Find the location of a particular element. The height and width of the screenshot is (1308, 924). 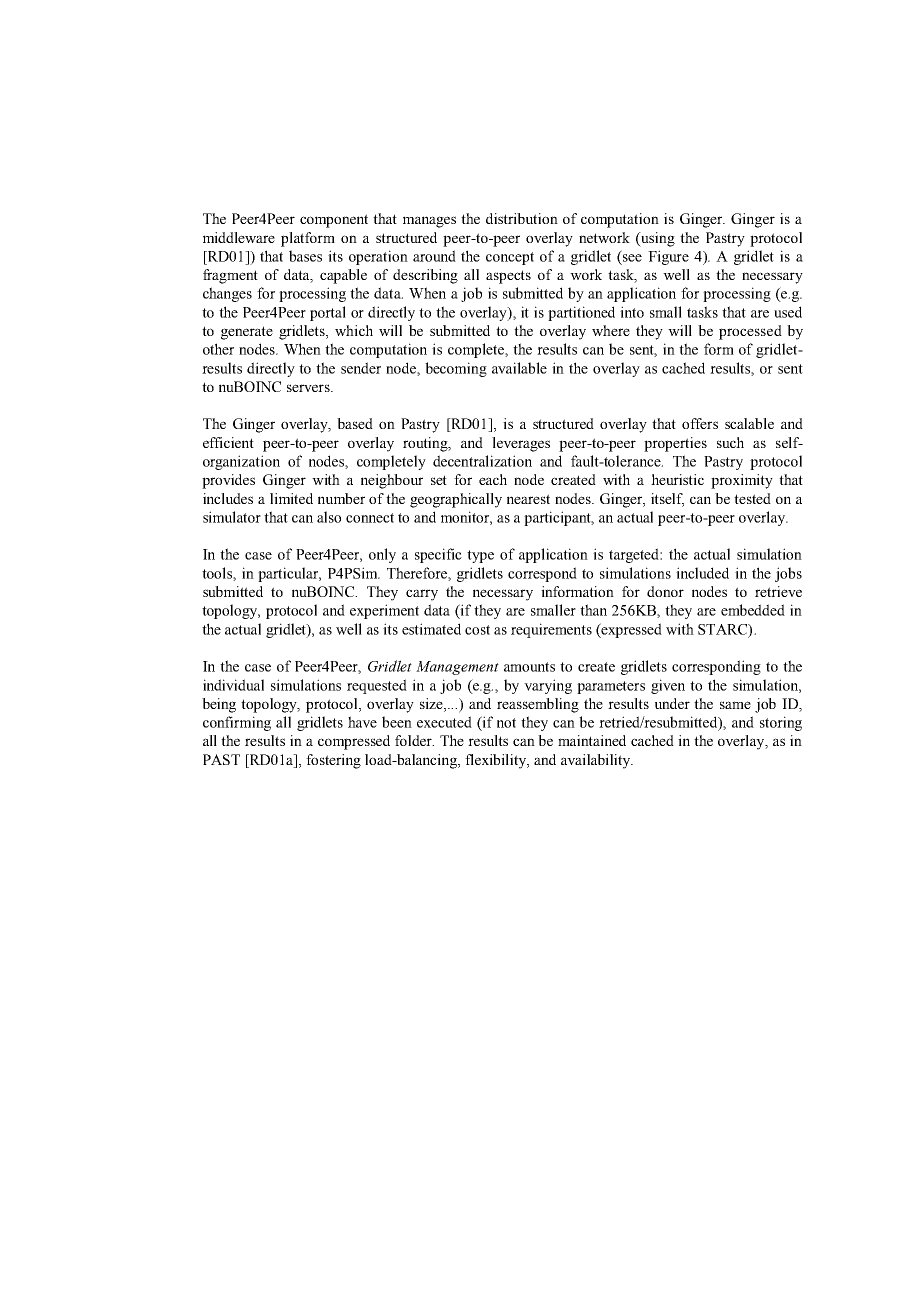

not is located at coordinates (506, 723).
